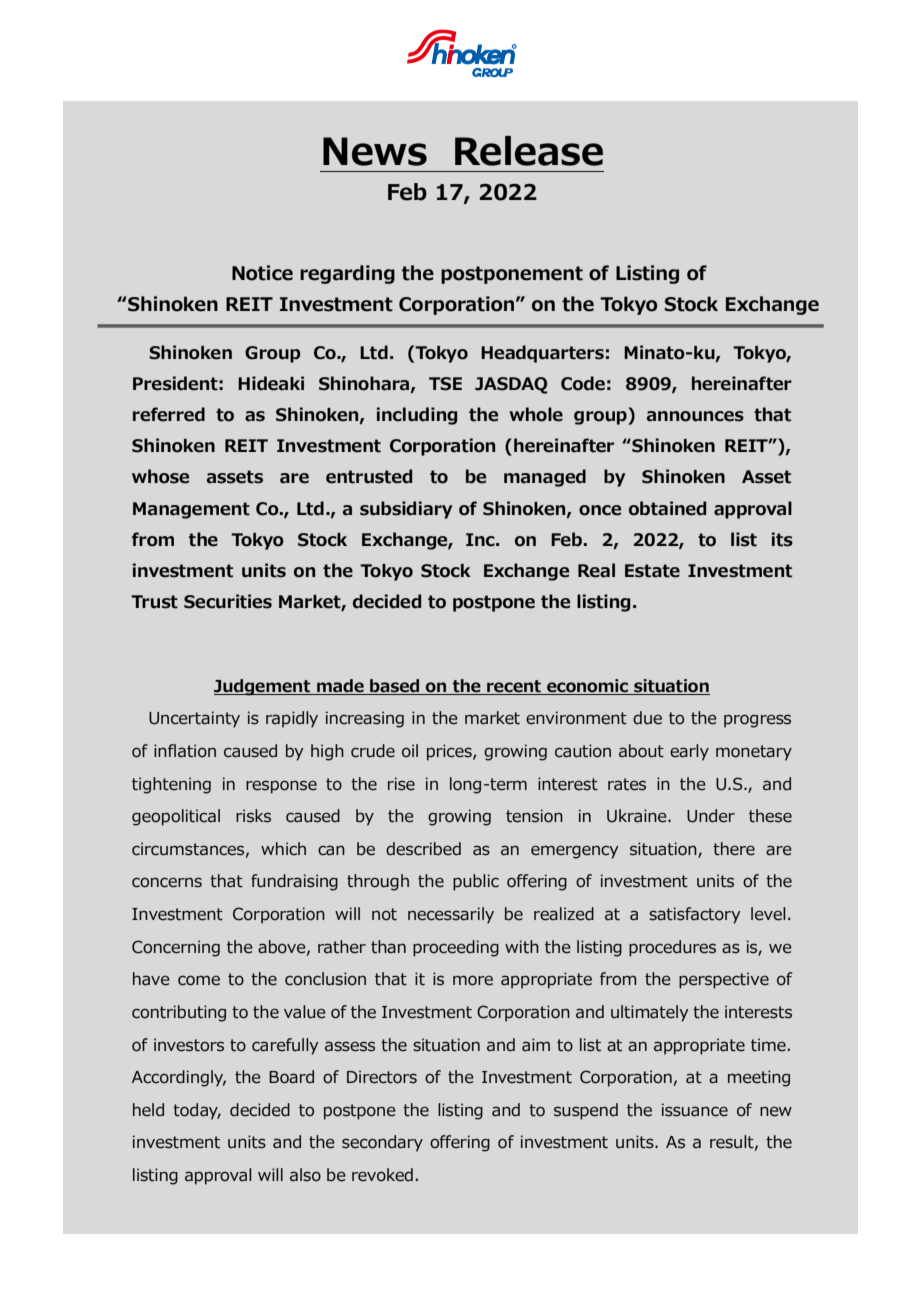  I want to click on necessarily, so click(451, 915).
